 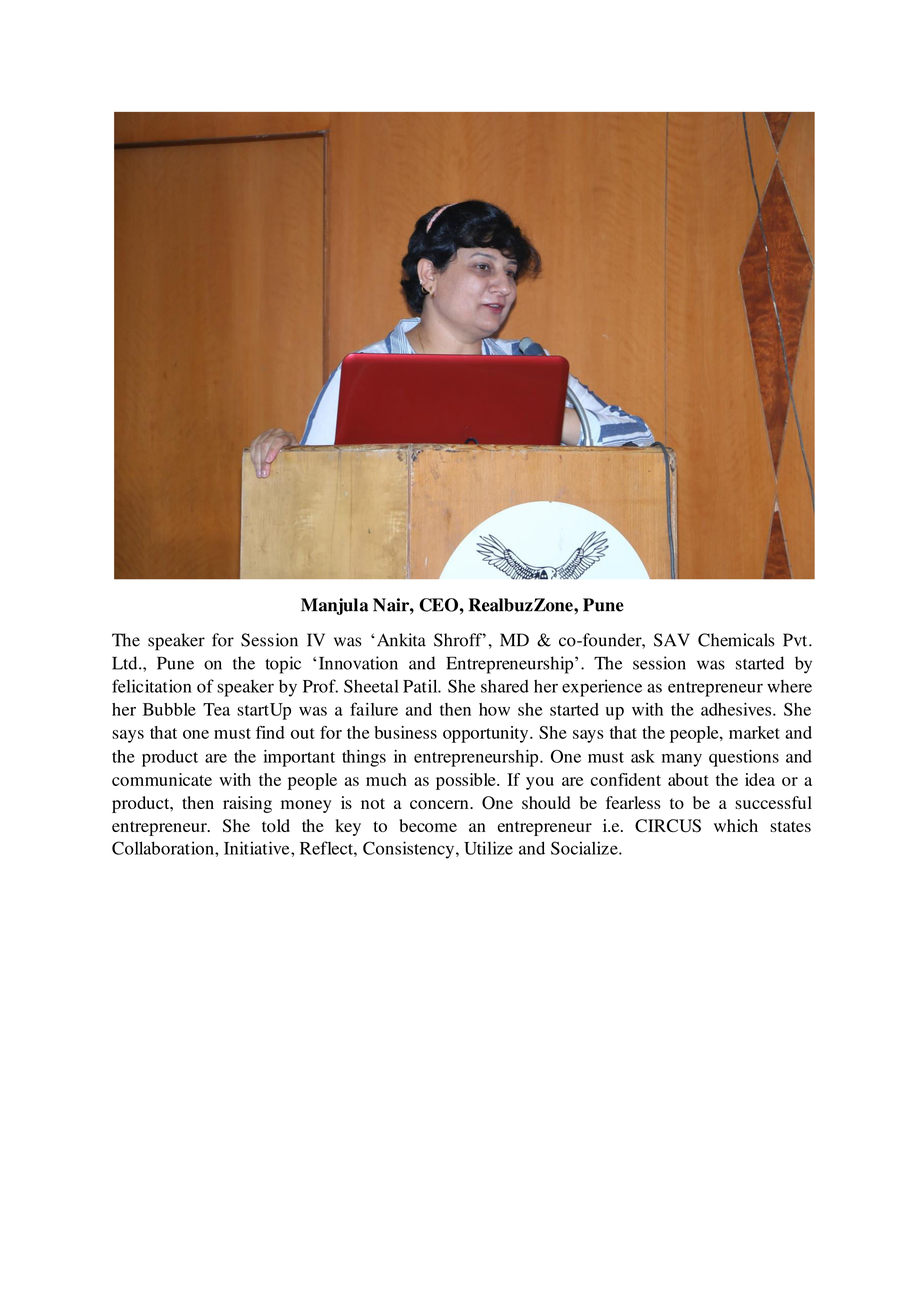 I want to click on how, so click(x=494, y=709).
